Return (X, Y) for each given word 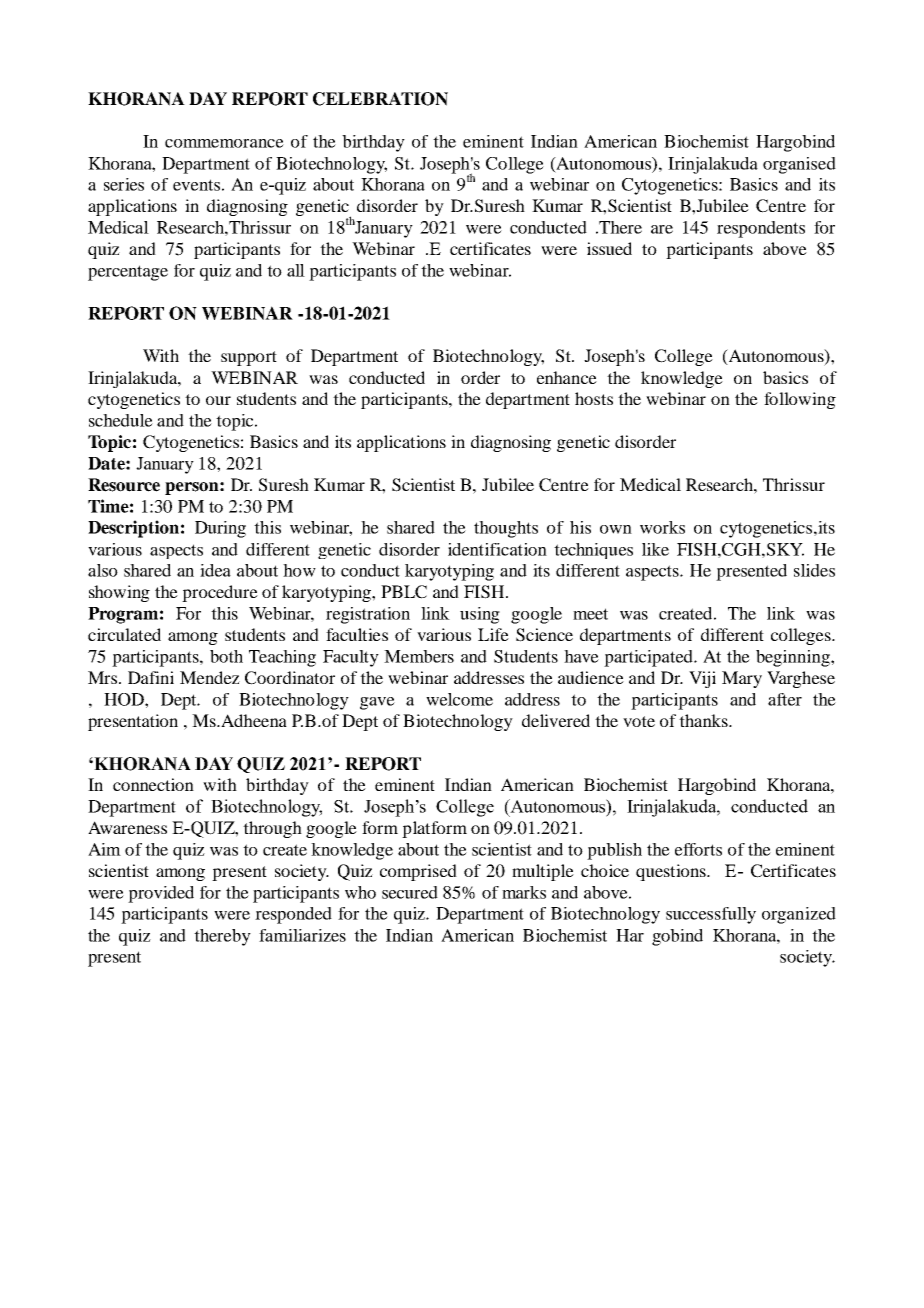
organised (799, 165)
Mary (742, 679)
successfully (711, 915)
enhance (567, 377)
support (249, 358)
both (226, 656)
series (124, 184)
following (800, 400)
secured (410, 892)
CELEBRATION (380, 99)
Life (493, 634)
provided (161, 894)
